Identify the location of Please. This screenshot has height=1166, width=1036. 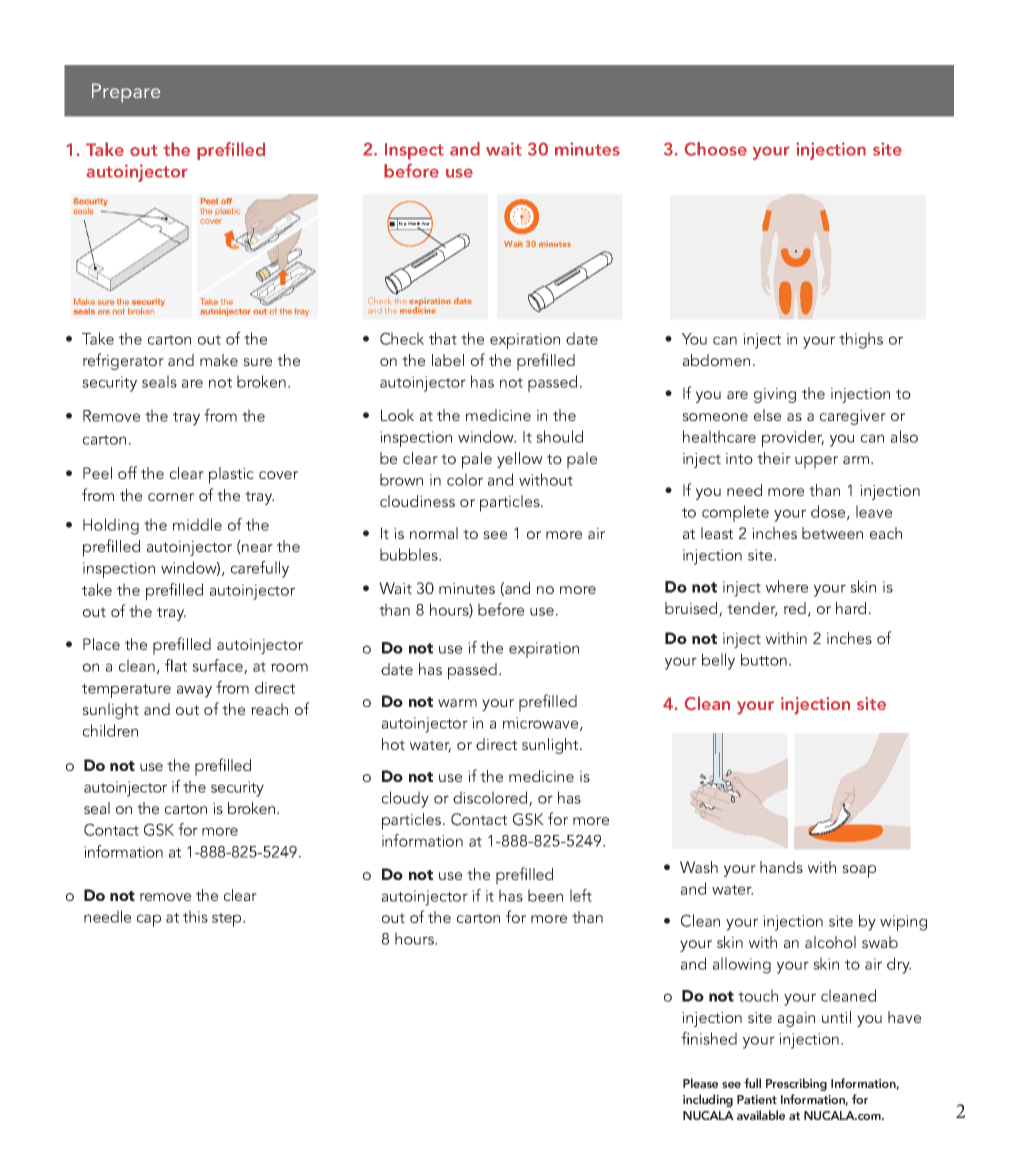
(700, 1083).
